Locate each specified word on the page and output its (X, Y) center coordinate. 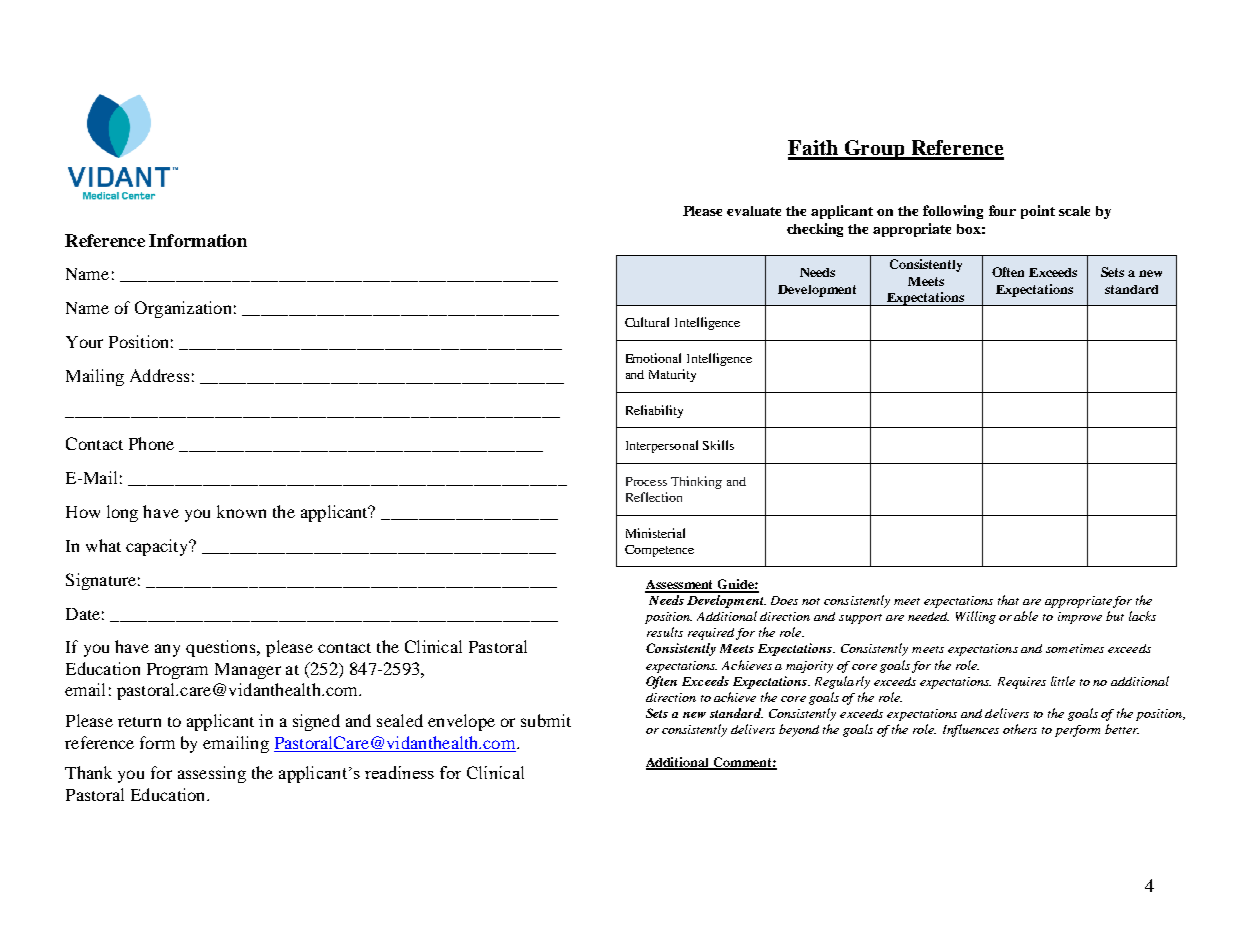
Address (159, 375)
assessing (212, 774)
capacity (158, 547)
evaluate (754, 211)
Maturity (672, 375)
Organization (183, 309)
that (1008, 600)
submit (546, 720)
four (1002, 210)
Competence (659, 551)
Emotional (653, 358)
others (1020, 729)
